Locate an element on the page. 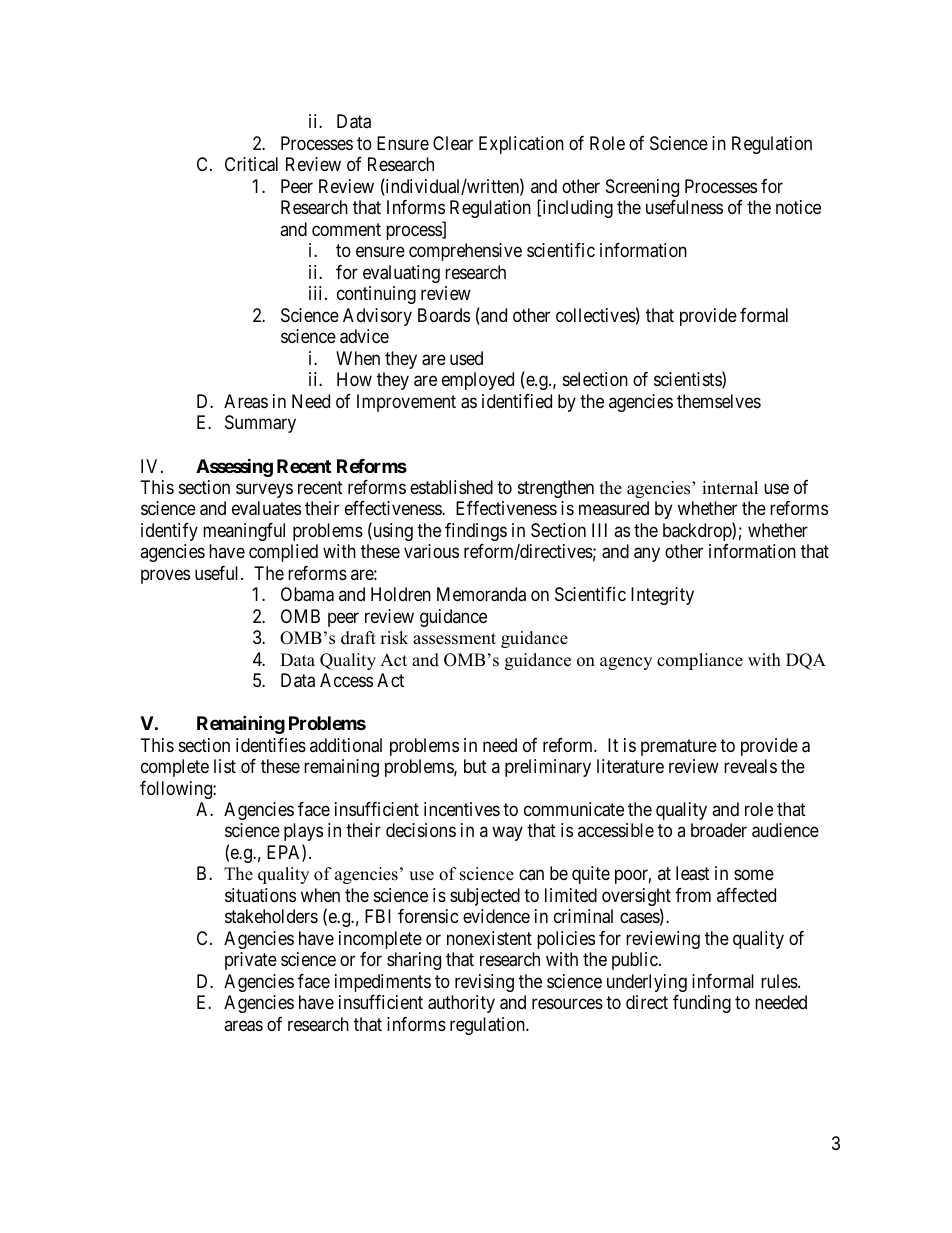 This page has height=1233, width=952. revising is located at coordinates (484, 983).
